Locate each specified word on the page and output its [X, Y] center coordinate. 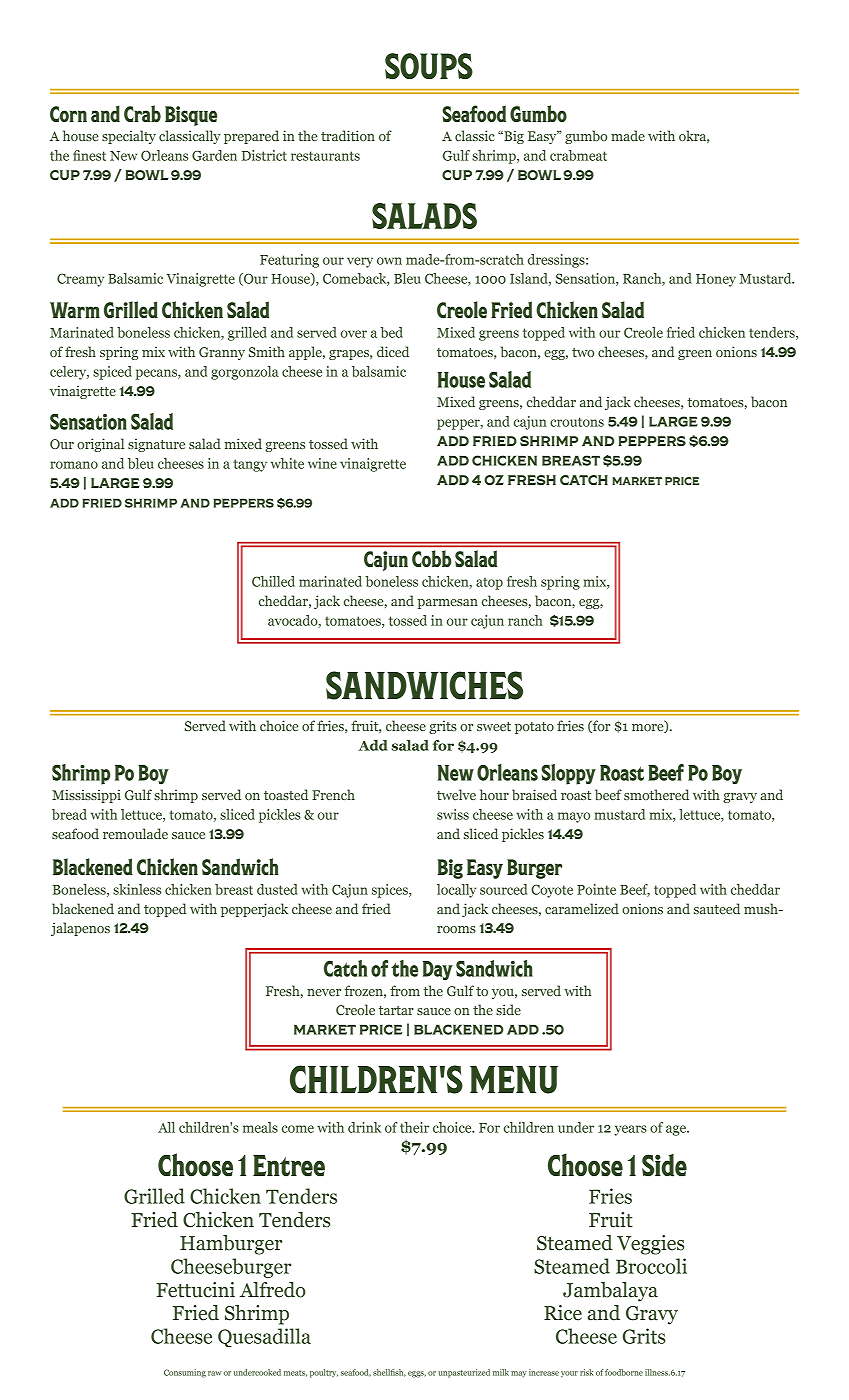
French [333, 794]
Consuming [185, 1373]
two [583, 352]
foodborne [624, 1372]
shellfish [389, 1373]
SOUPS [429, 66]
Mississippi [86, 796]
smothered [656, 794]
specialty [129, 137]
